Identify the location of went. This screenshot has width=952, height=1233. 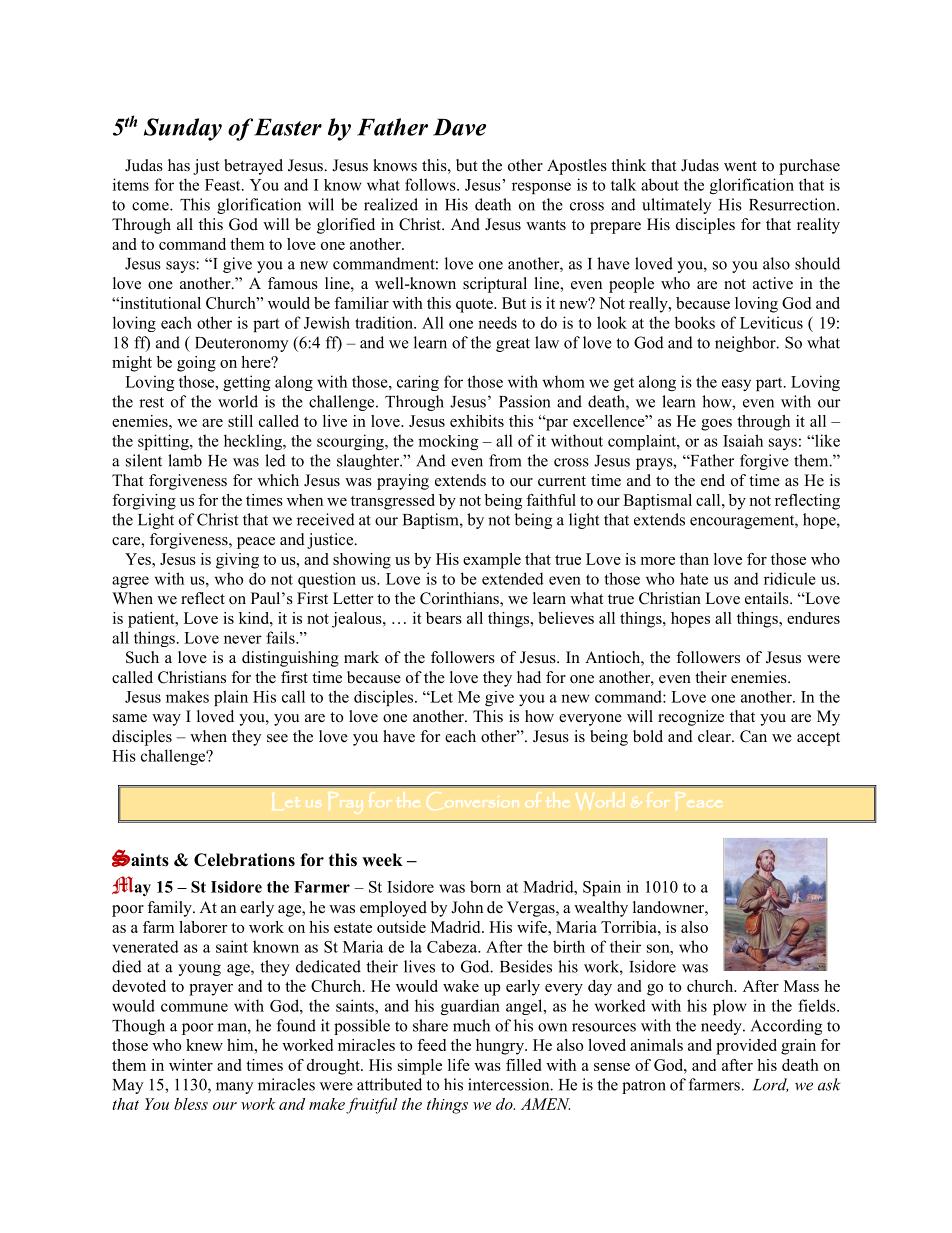
(740, 166).
